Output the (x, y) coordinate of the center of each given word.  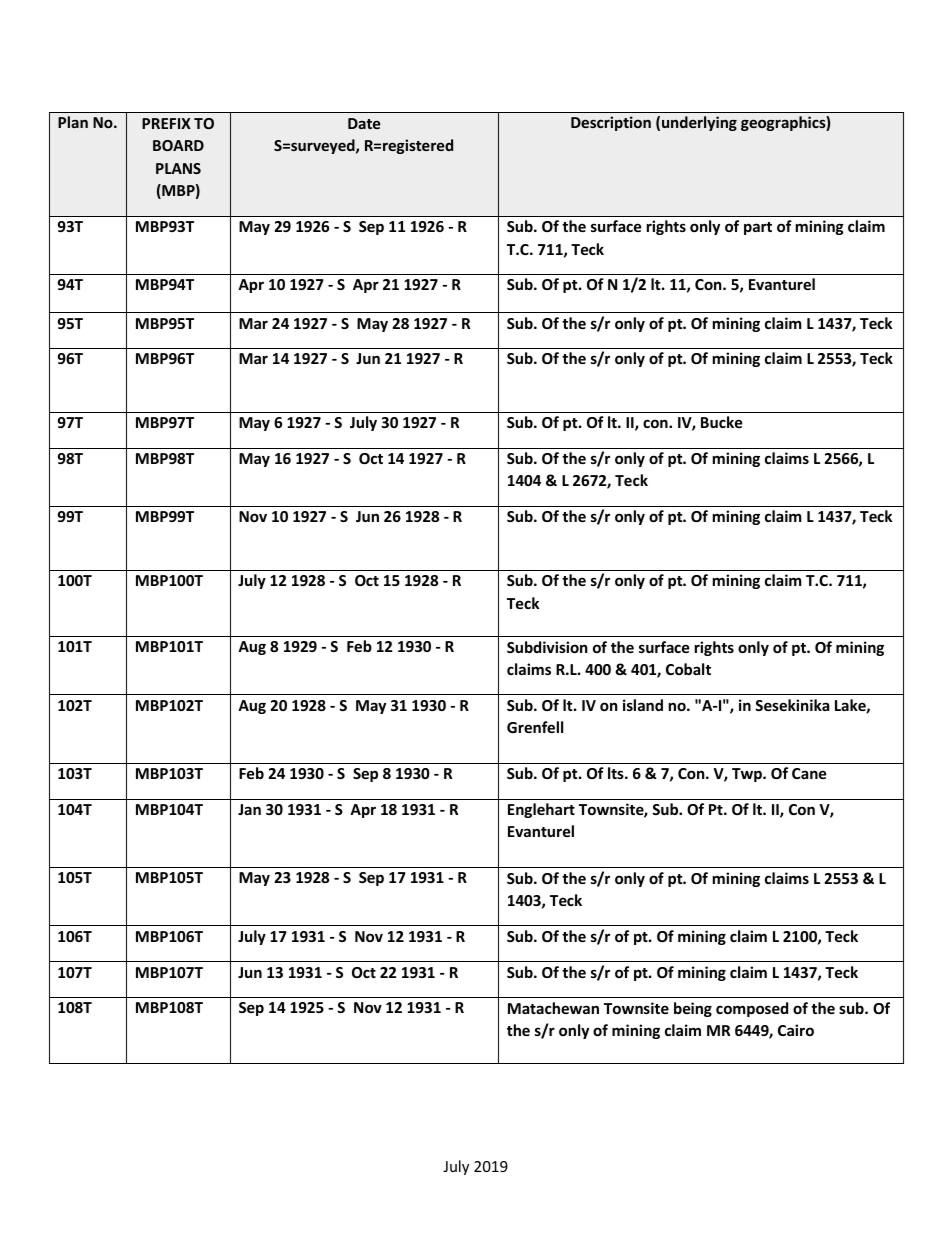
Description (611, 123)
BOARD (178, 145)
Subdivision (547, 647)
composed (752, 1009)
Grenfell (535, 727)
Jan (249, 809)
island (643, 705)
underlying (699, 123)
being (693, 1009)
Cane (809, 773)
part (758, 228)
